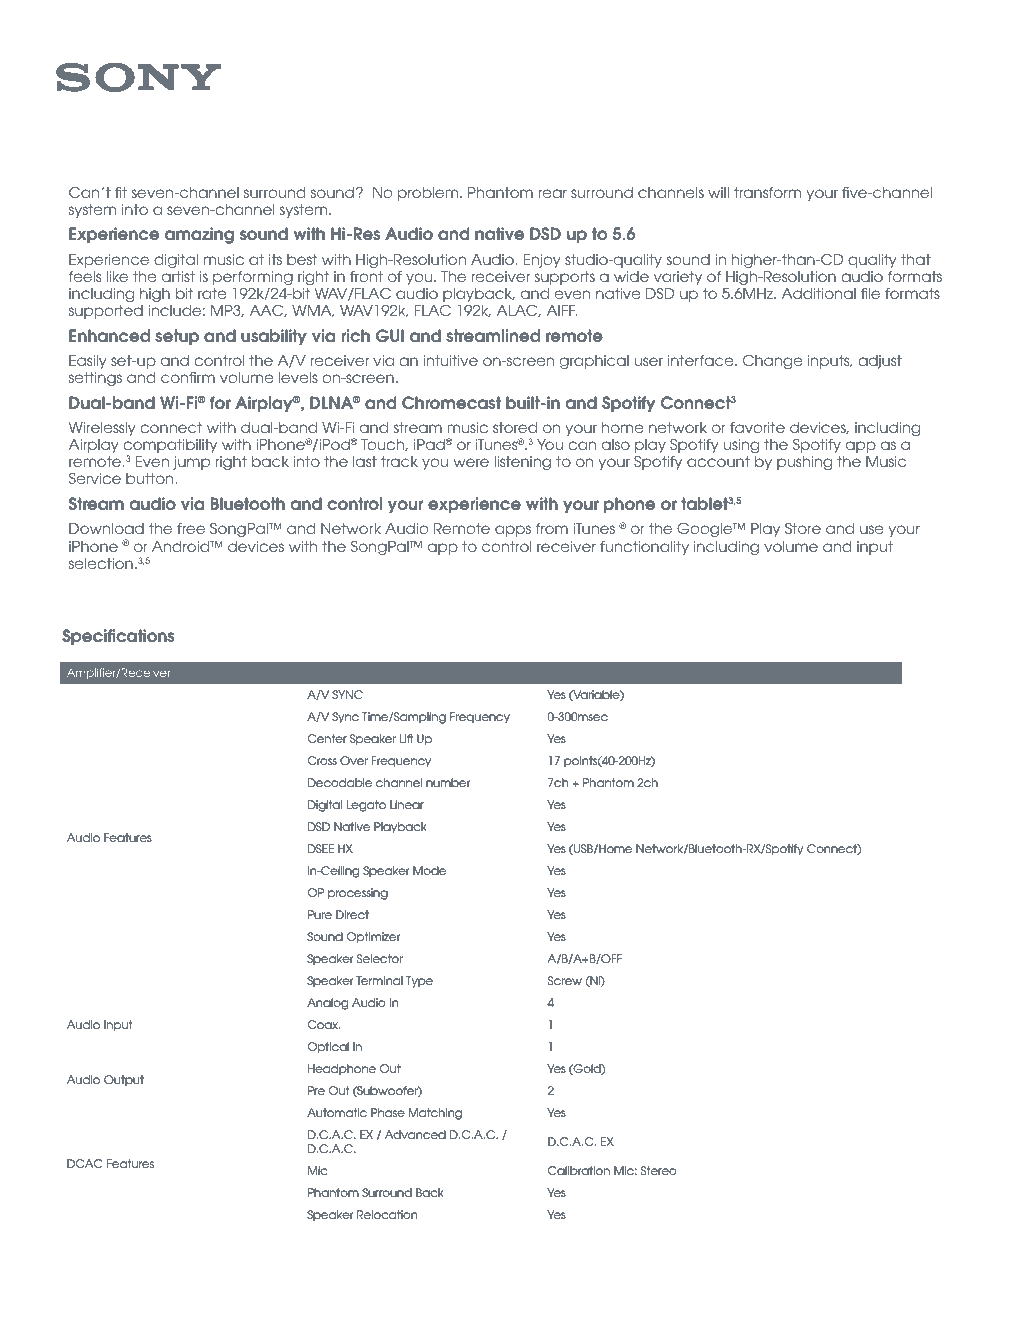 This page has width=1022, height=1322. I want to click on Mode, so click(429, 870).
